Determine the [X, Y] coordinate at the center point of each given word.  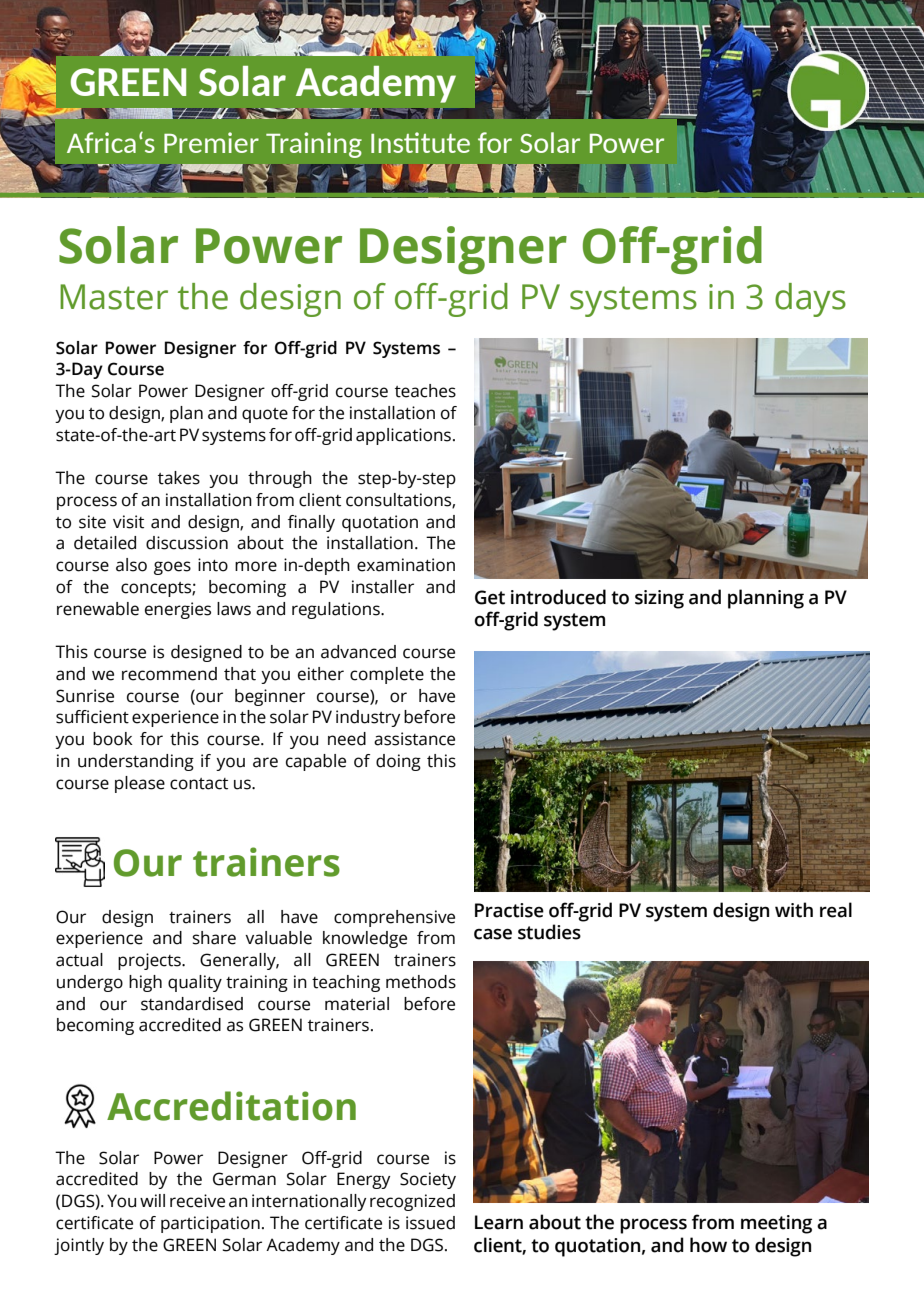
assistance [414, 739]
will [152, 1200]
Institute [420, 142]
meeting [776, 1224]
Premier [211, 142]
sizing [659, 599]
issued [430, 1223]
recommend [169, 674]
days [810, 300]
